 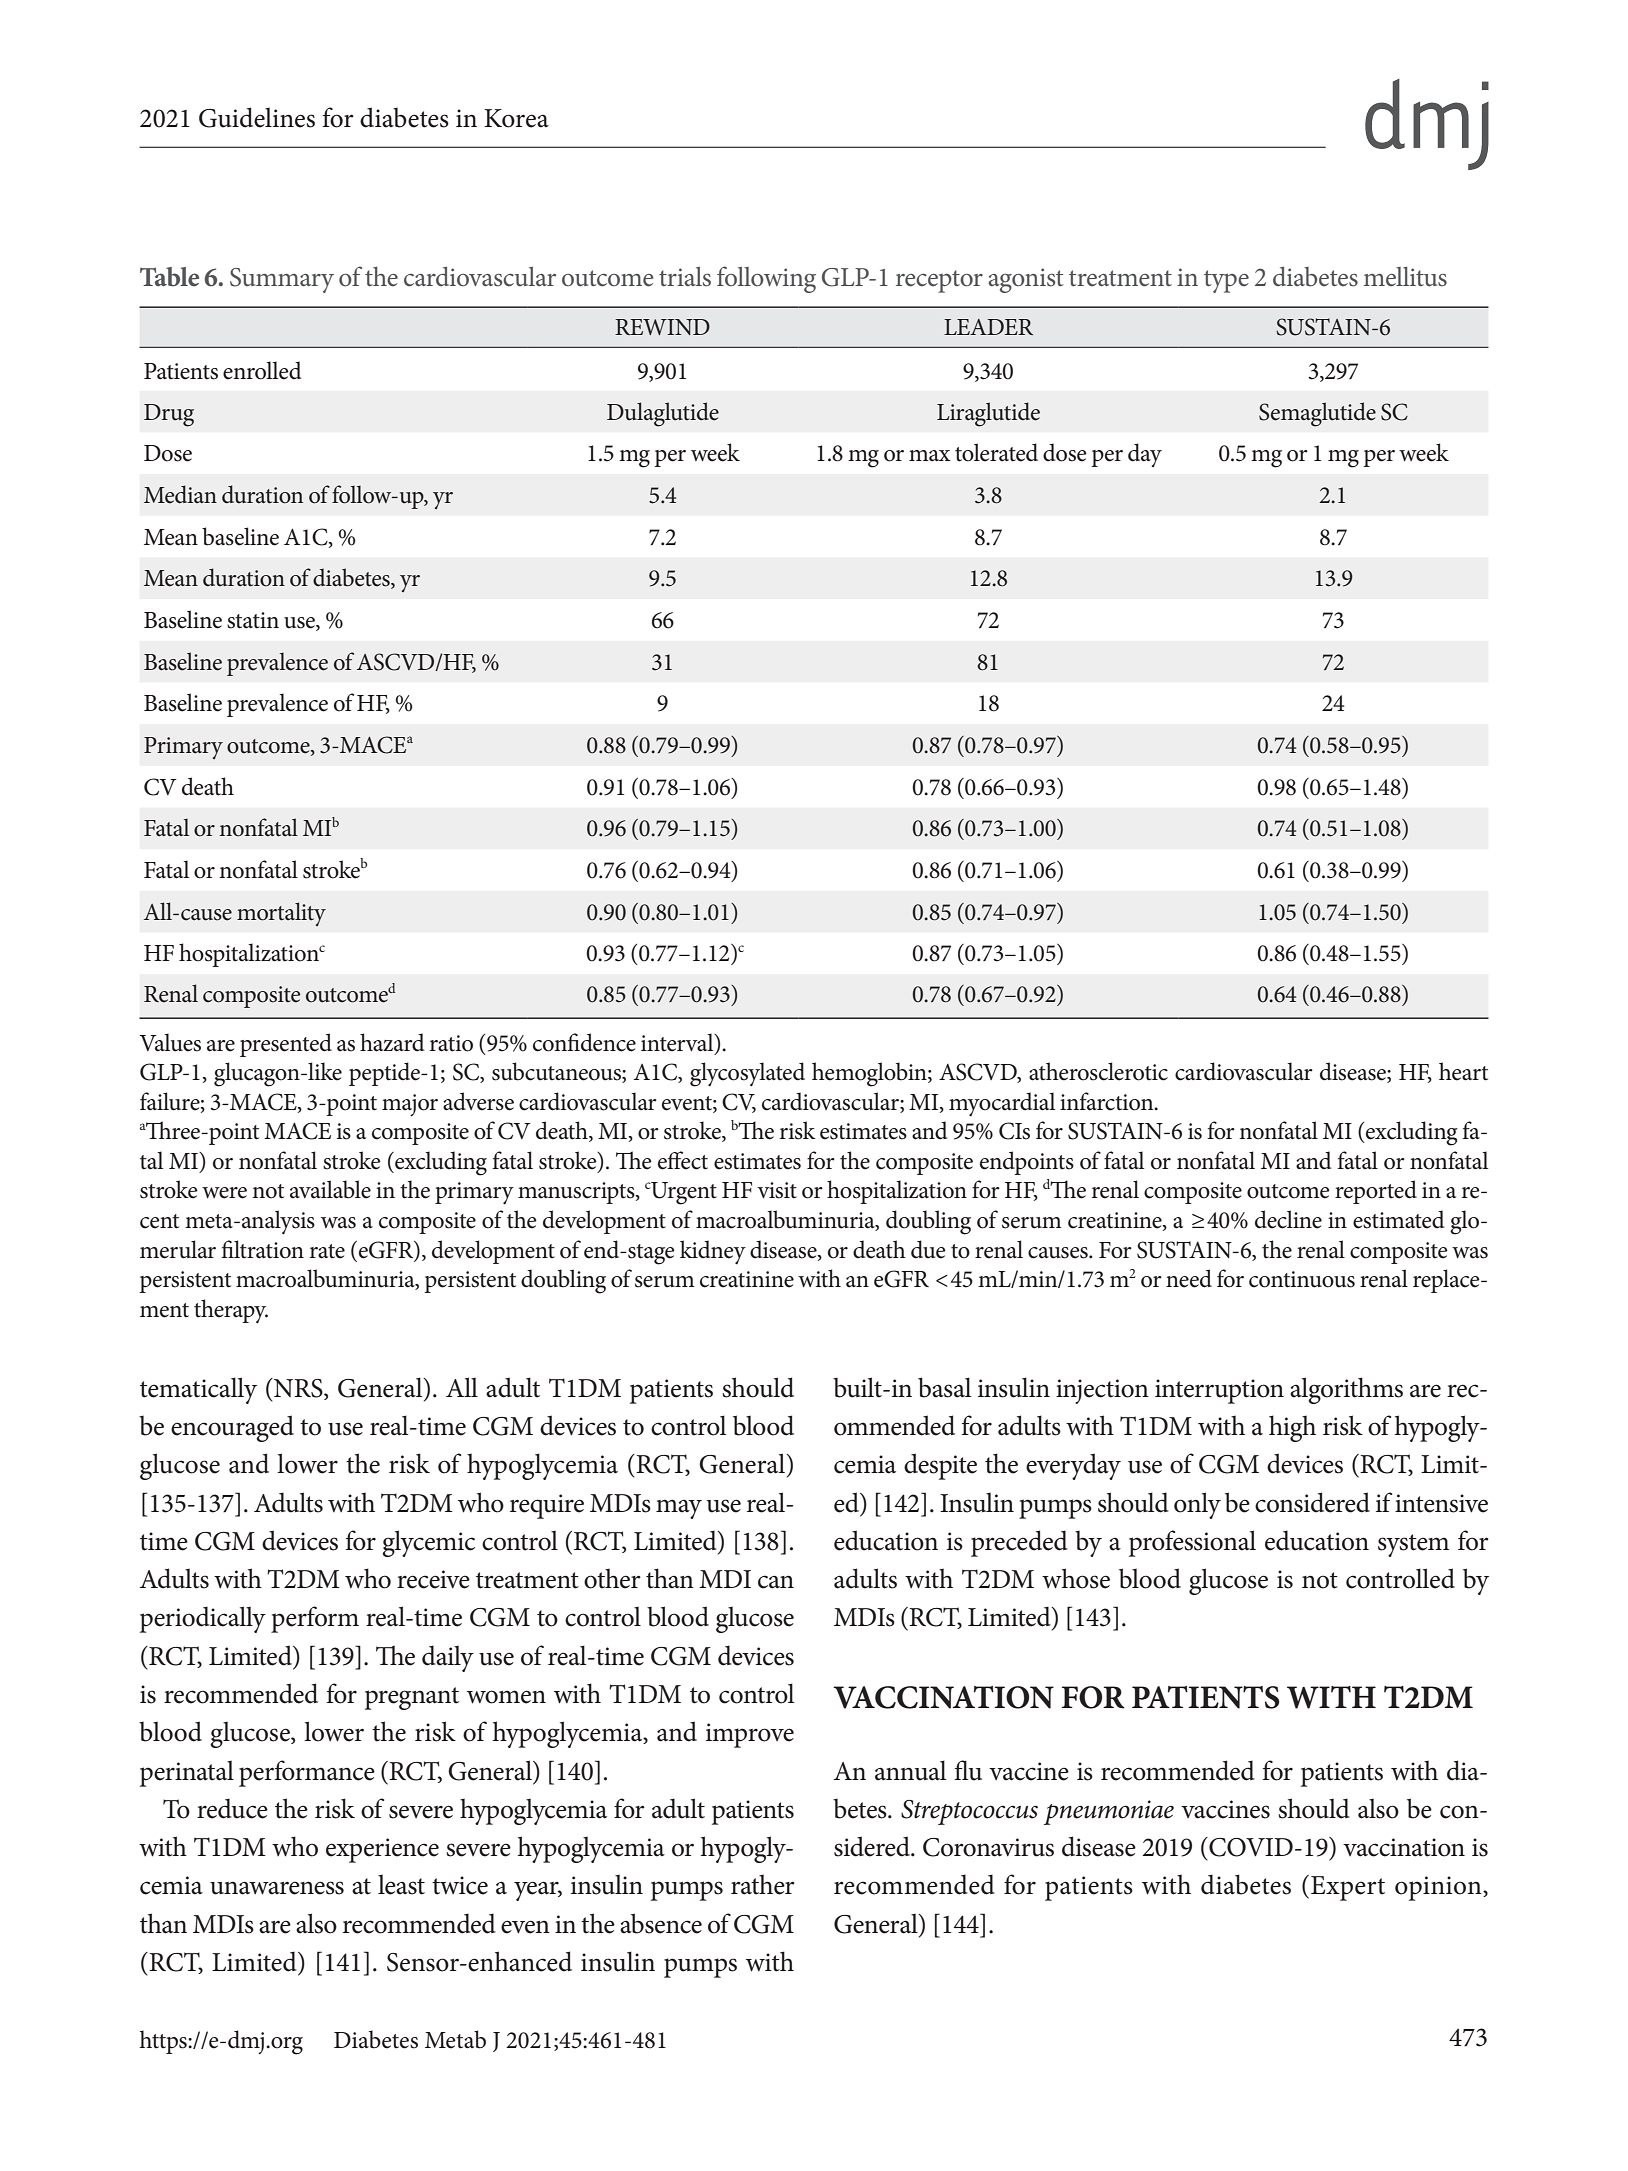 What do you see at coordinates (763, 1884) in the image?
I see `rather` at bounding box center [763, 1884].
